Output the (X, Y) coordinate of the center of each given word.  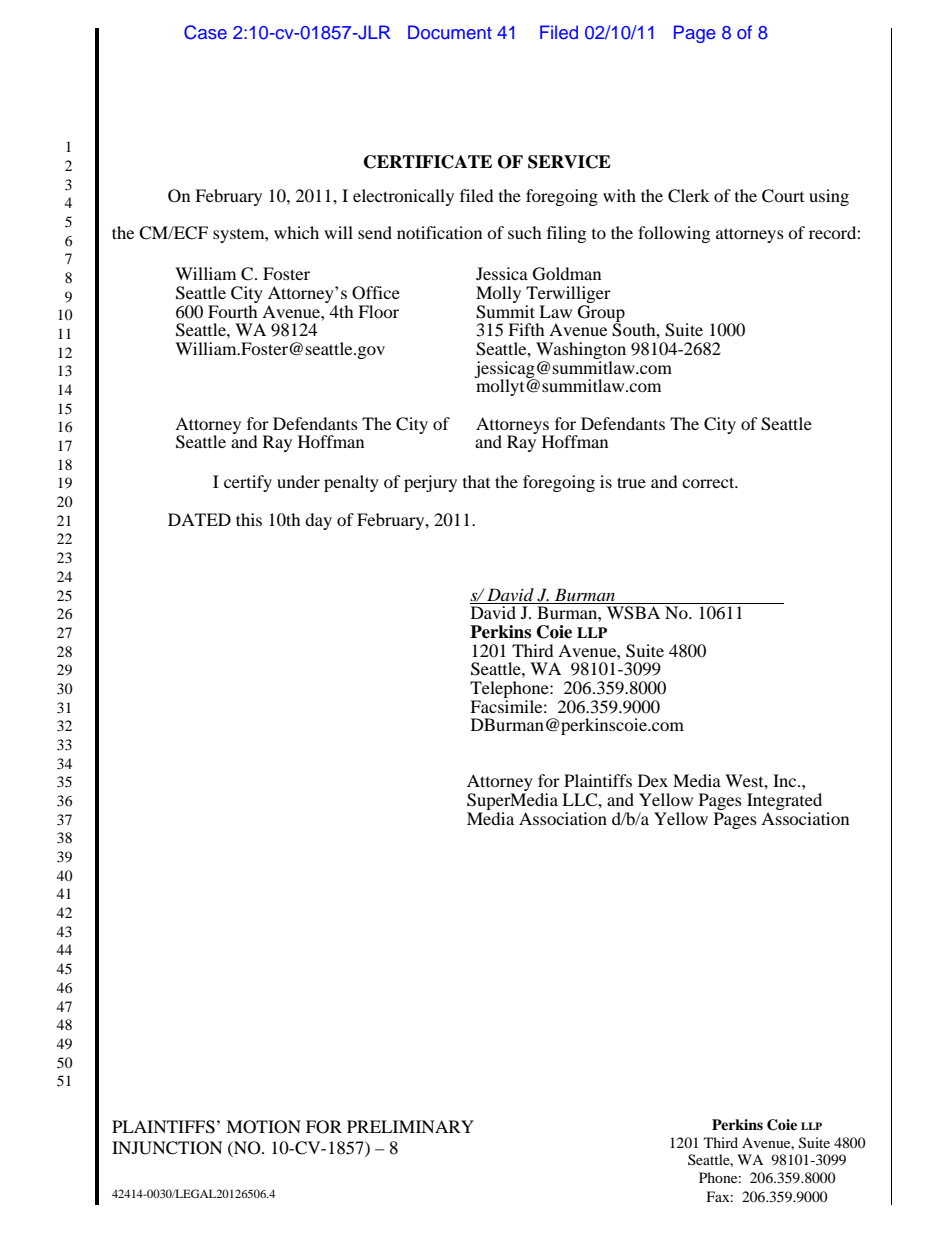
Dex (653, 780)
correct (709, 482)
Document (450, 32)
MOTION (263, 1127)
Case (205, 32)
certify (248, 483)
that (476, 481)
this (249, 519)
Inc (786, 780)
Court (783, 196)
